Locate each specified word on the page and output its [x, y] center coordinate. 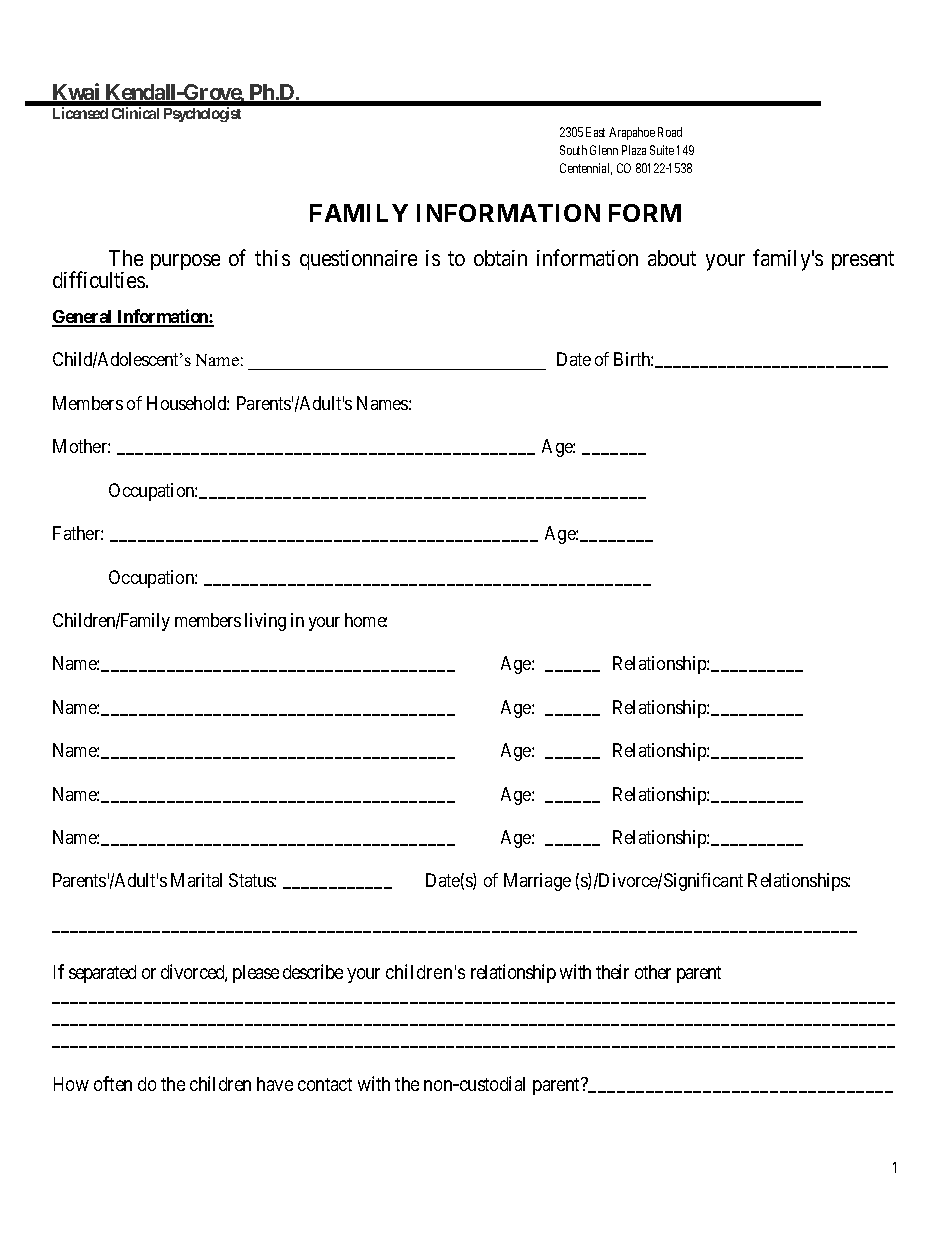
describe [313, 971]
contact [325, 1084]
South [573, 150]
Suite [662, 150]
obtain [500, 258]
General [83, 318]
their [612, 971]
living [265, 622]
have [275, 1084]
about [672, 258]
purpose [185, 262]
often [113, 1083]
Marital [196, 880]
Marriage [537, 882]
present [863, 261]
